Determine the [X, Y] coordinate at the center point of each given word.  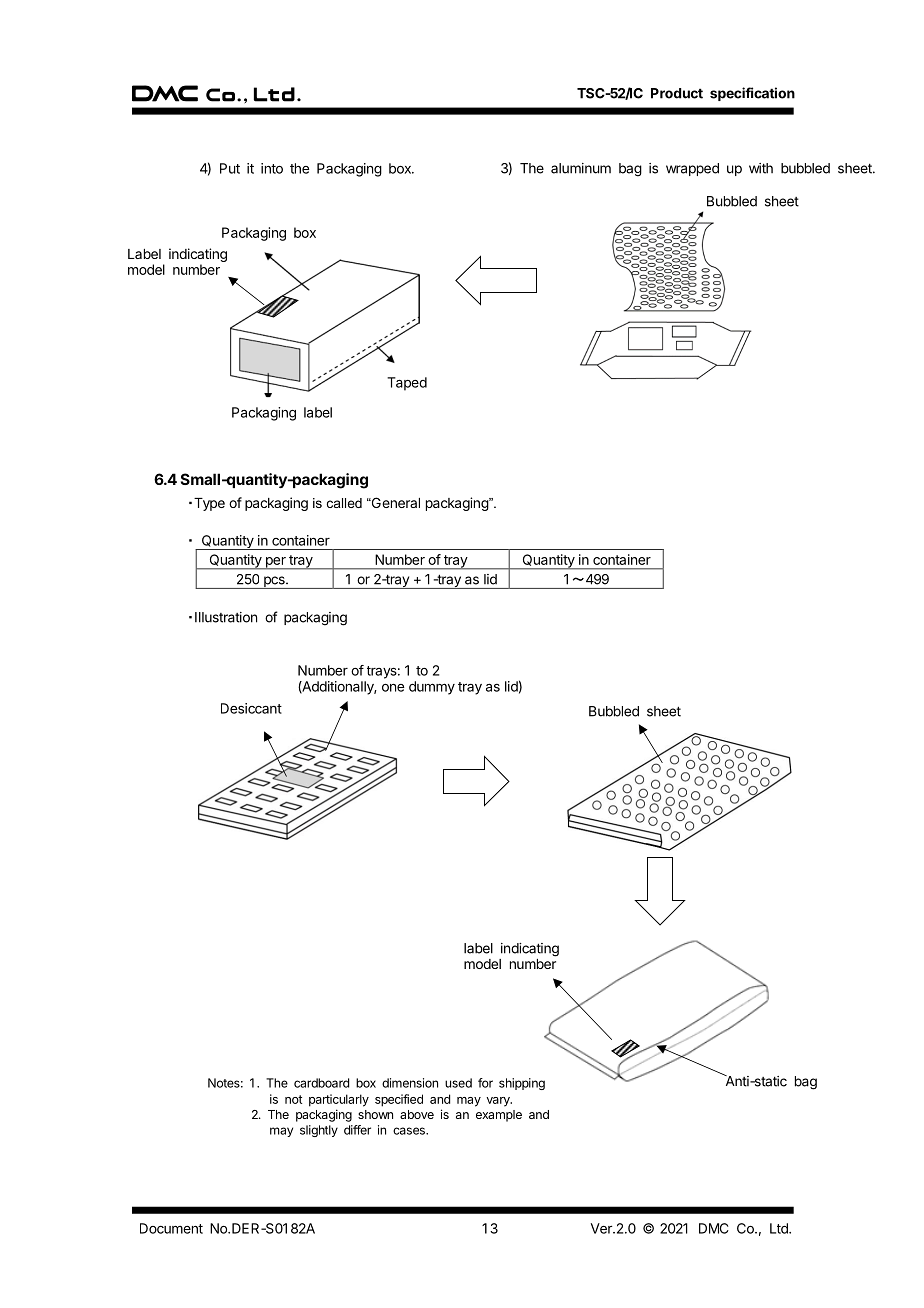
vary [499, 1102]
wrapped [692, 169]
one [393, 688]
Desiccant [251, 708]
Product [677, 93]
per [275, 563]
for [485, 1083]
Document [171, 1228]
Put [230, 168]
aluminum [581, 168]
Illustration [226, 617]
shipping [522, 1084]
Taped [407, 384]
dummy [432, 688]
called [344, 503]
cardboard [321, 1083]
